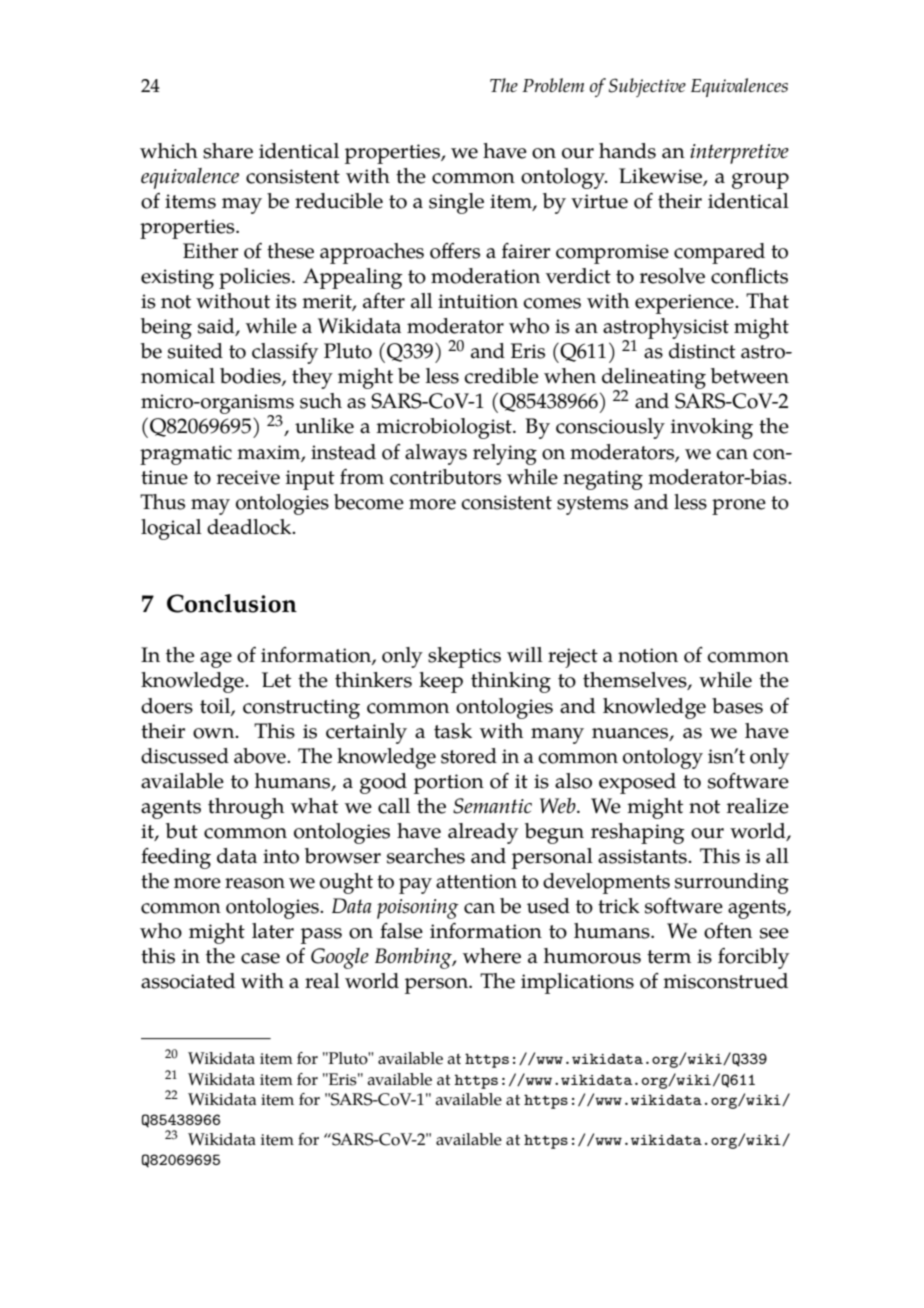  I want to click on notion, so click(648, 655).
